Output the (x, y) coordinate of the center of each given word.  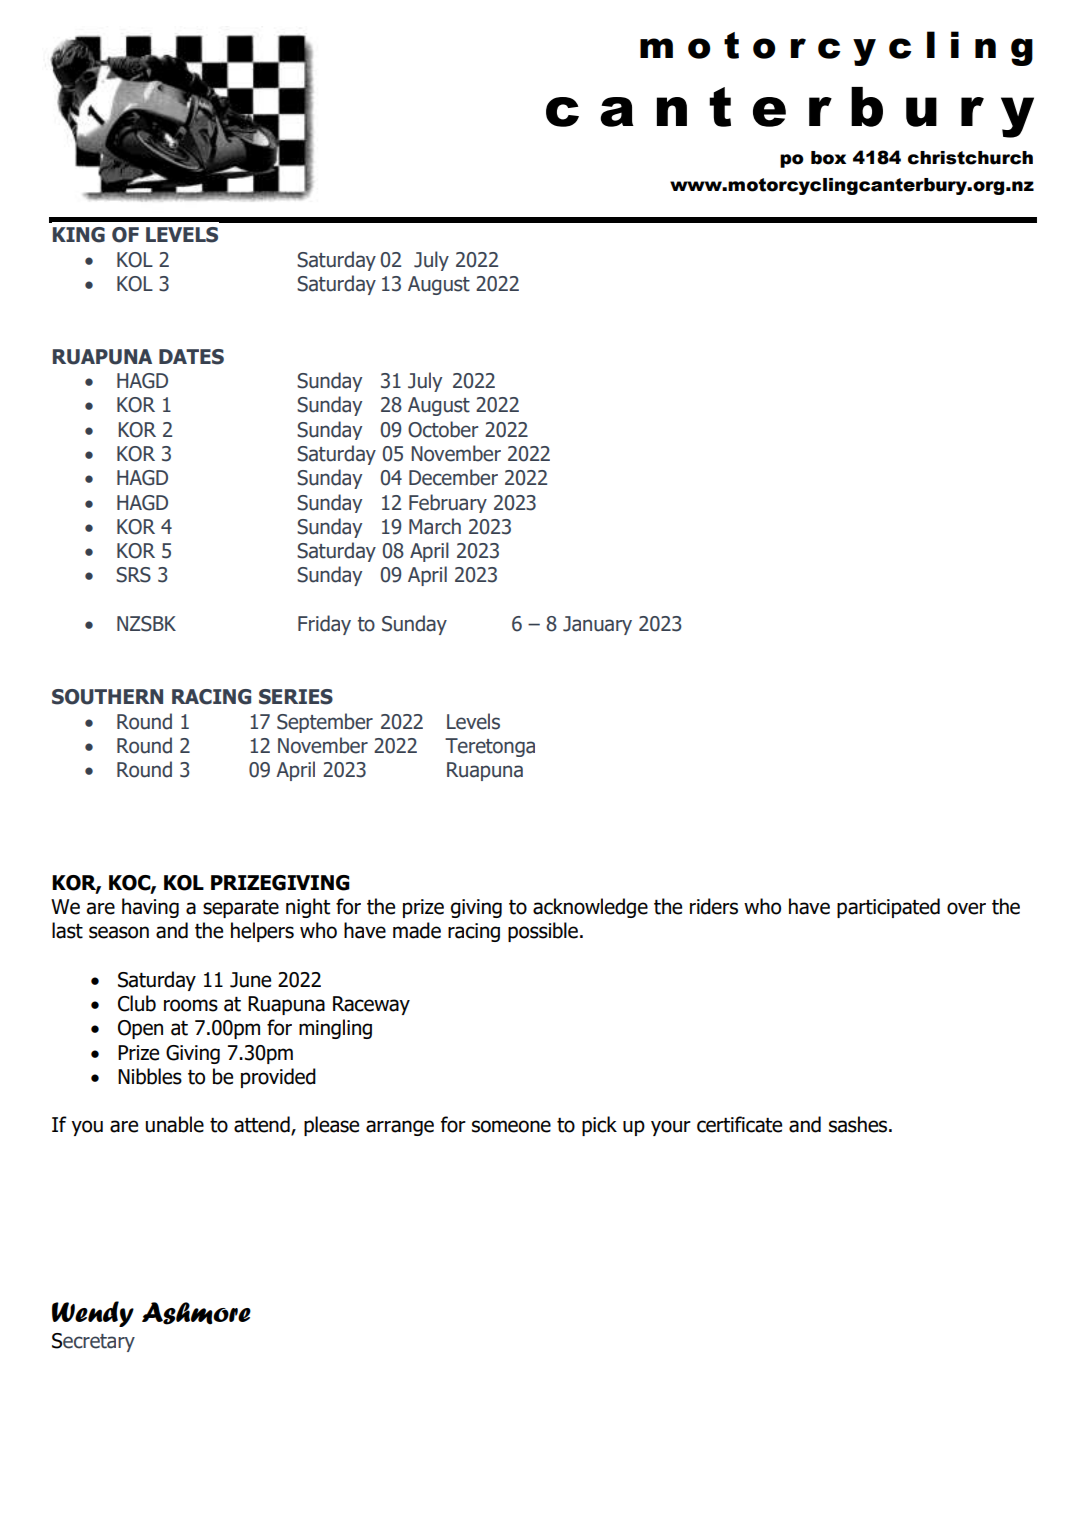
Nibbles (150, 1076)
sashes (859, 1124)
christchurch (970, 158)
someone (511, 1126)
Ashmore (196, 1313)
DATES (191, 357)
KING (79, 235)
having (150, 908)
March (435, 526)
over (966, 908)
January (597, 625)
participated (888, 908)
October (443, 429)
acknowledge (590, 908)
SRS (133, 575)
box (828, 158)
